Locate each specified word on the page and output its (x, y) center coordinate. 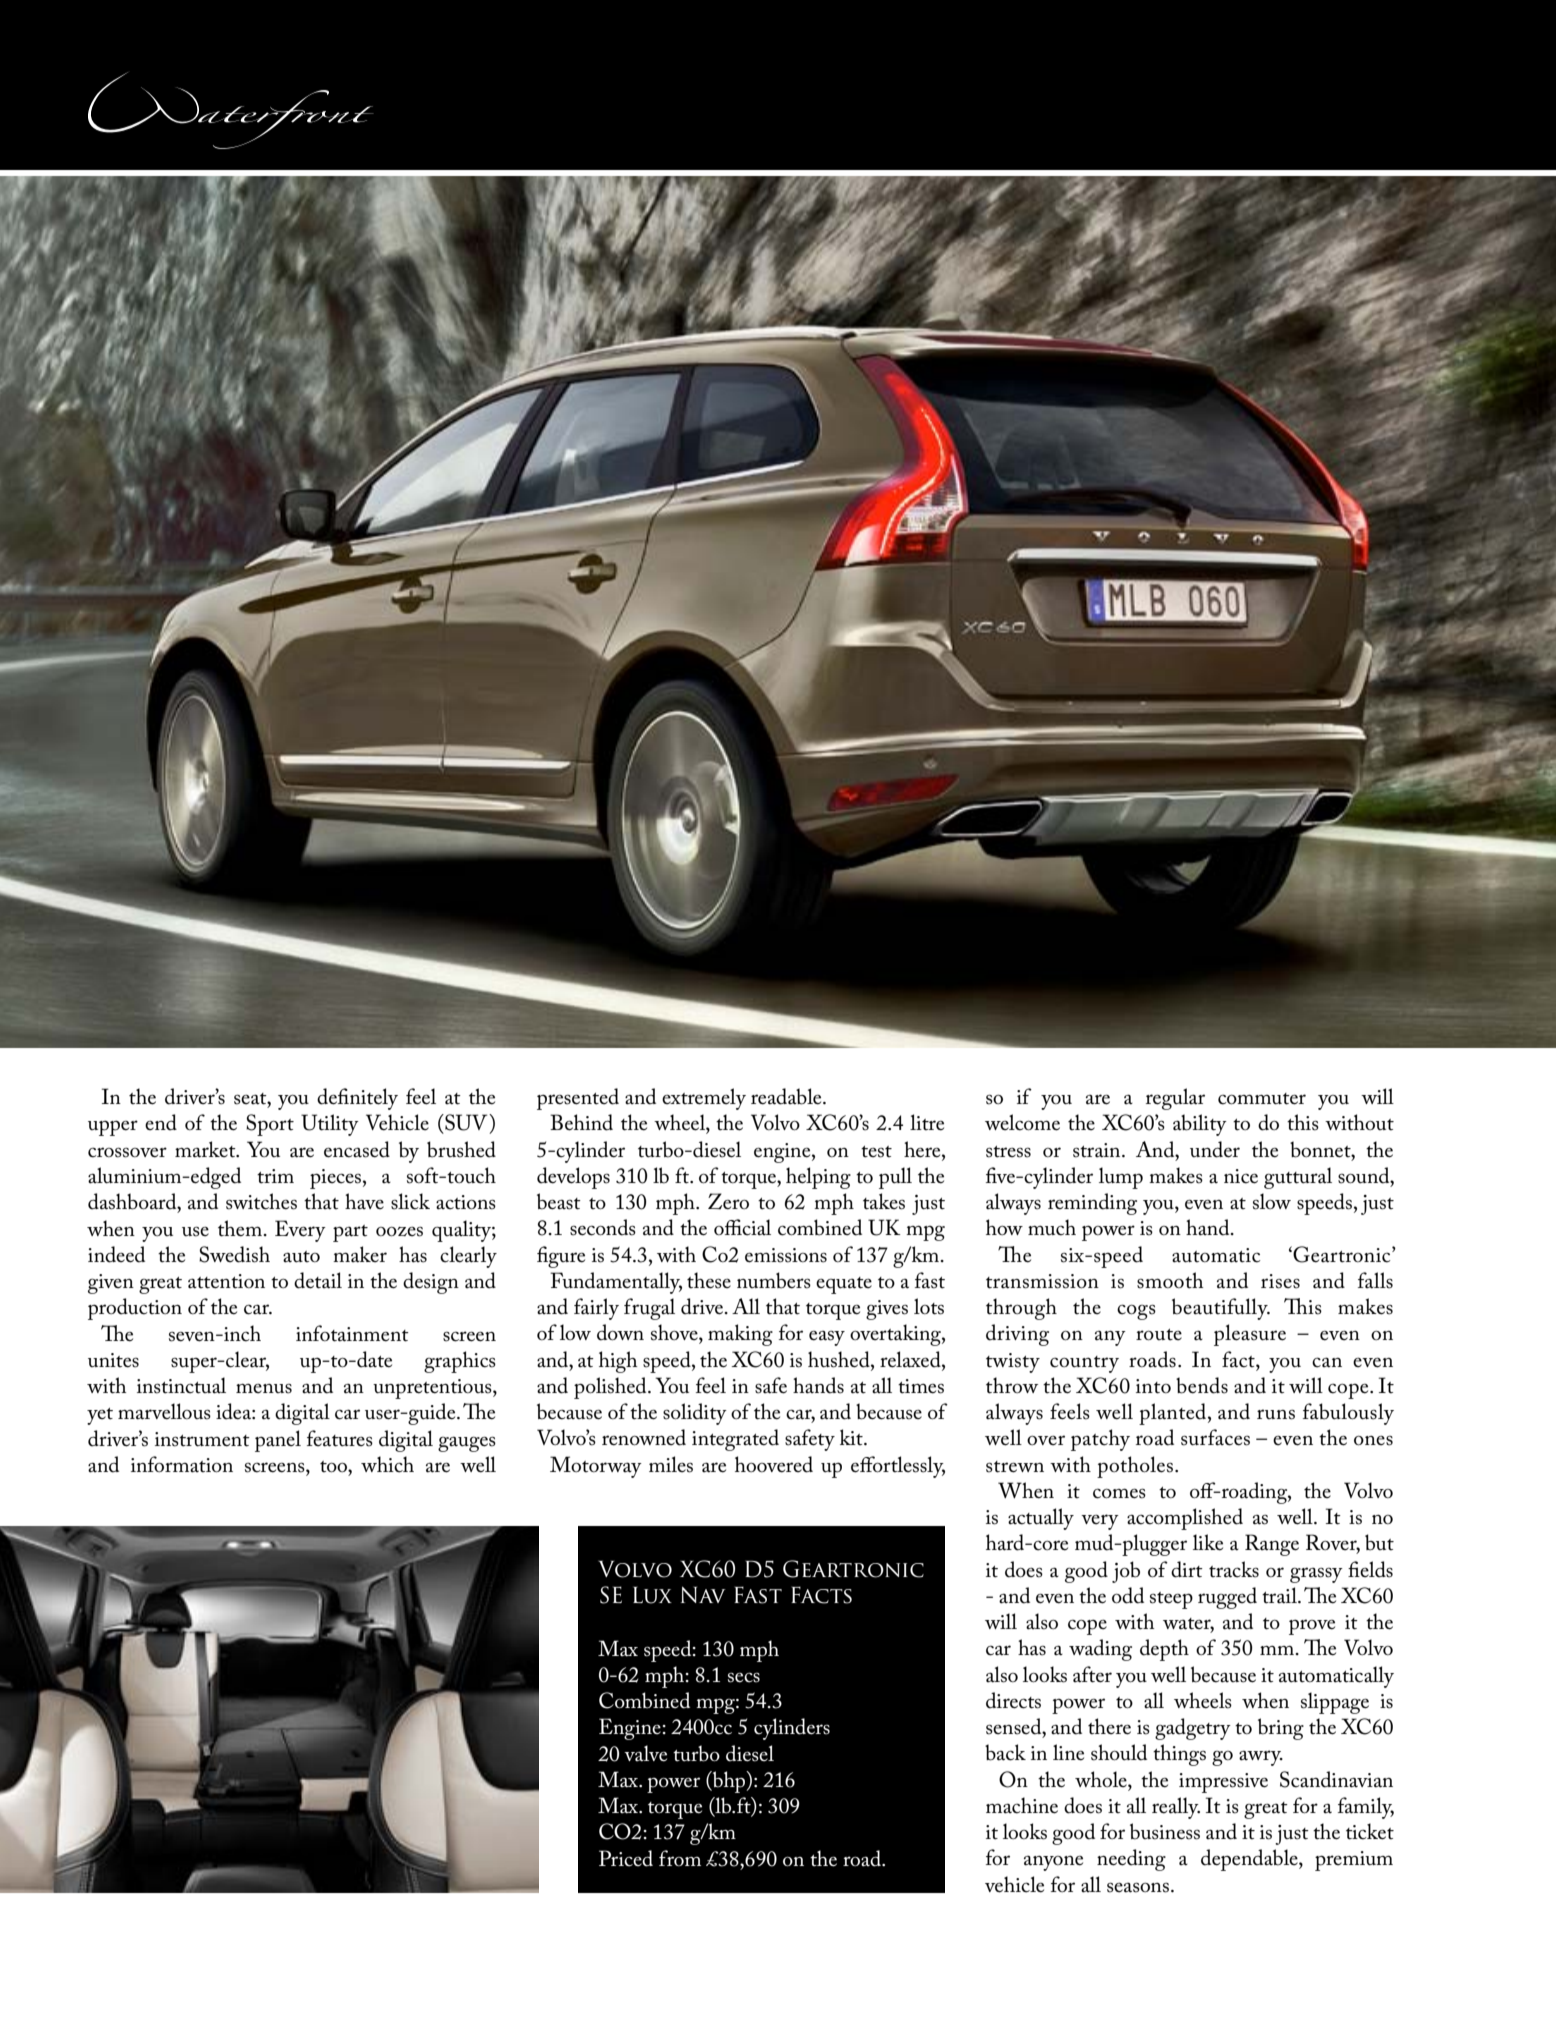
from (680, 1858)
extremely (704, 1099)
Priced (626, 1858)
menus (264, 1389)
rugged (1227, 1598)
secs (744, 1677)
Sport (270, 1125)
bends (1202, 1385)
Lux (652, 1595)
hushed (840, 1359)
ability (1200, 1125)
